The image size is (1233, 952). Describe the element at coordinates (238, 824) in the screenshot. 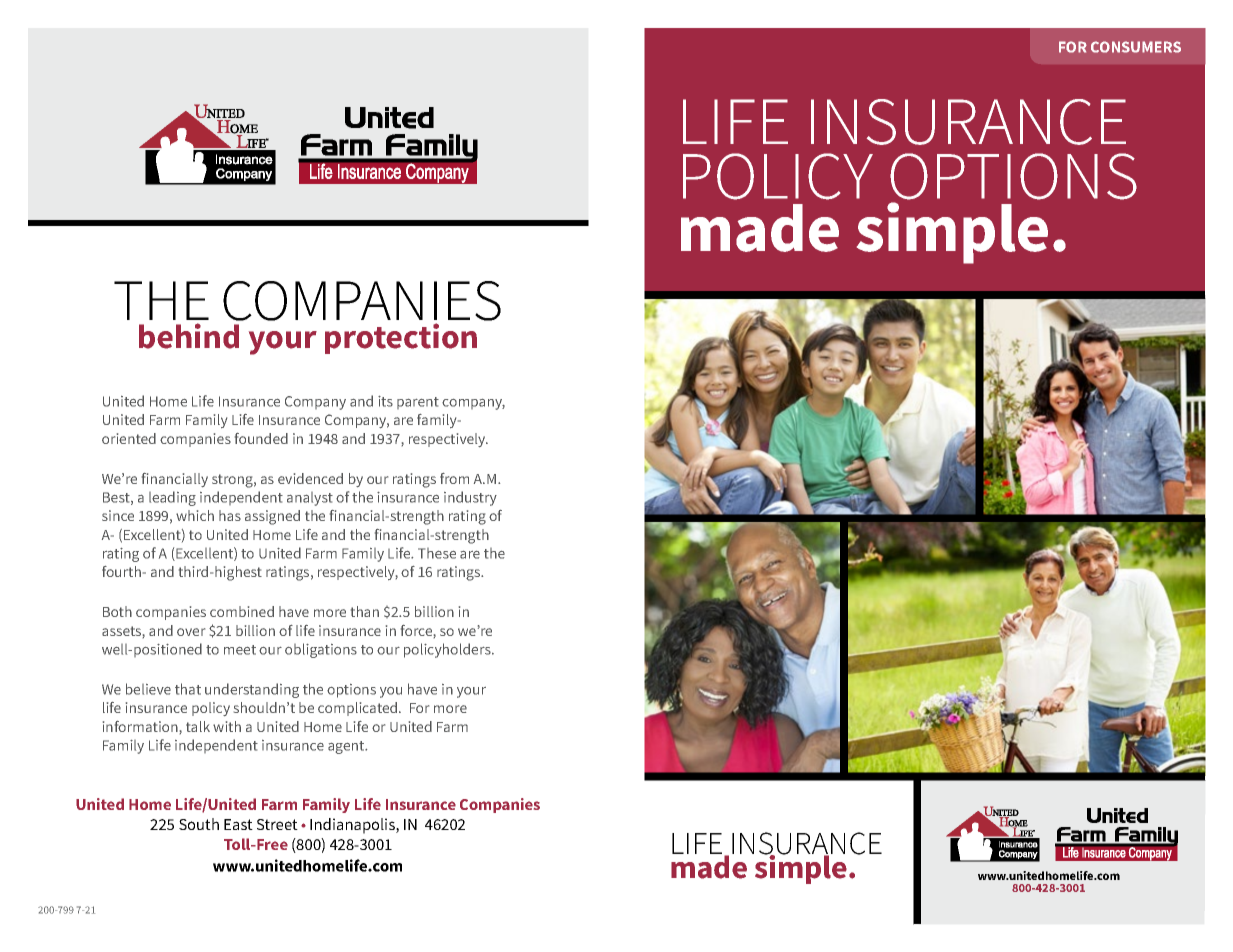

I see `East` at that location.
